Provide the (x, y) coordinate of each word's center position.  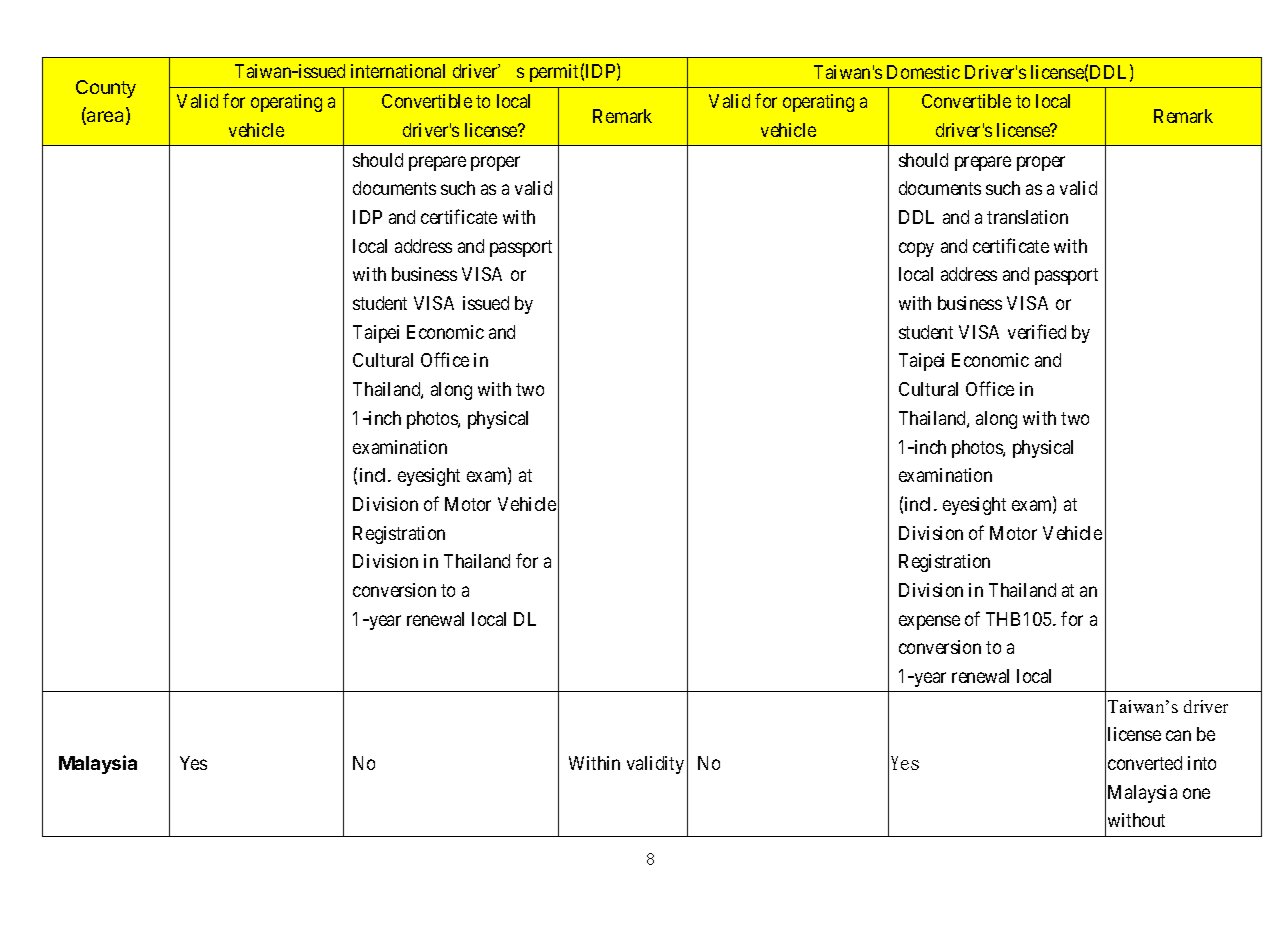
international (398, 71)
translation (1027, 217)
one (1196, 793)
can (1178, 736)
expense (929, 622)
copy (916, 249)
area (106, 118)
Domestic (923, 72)
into (1202, 763)
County (106, 89)
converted (1145, 763)
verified (1037, 331)
